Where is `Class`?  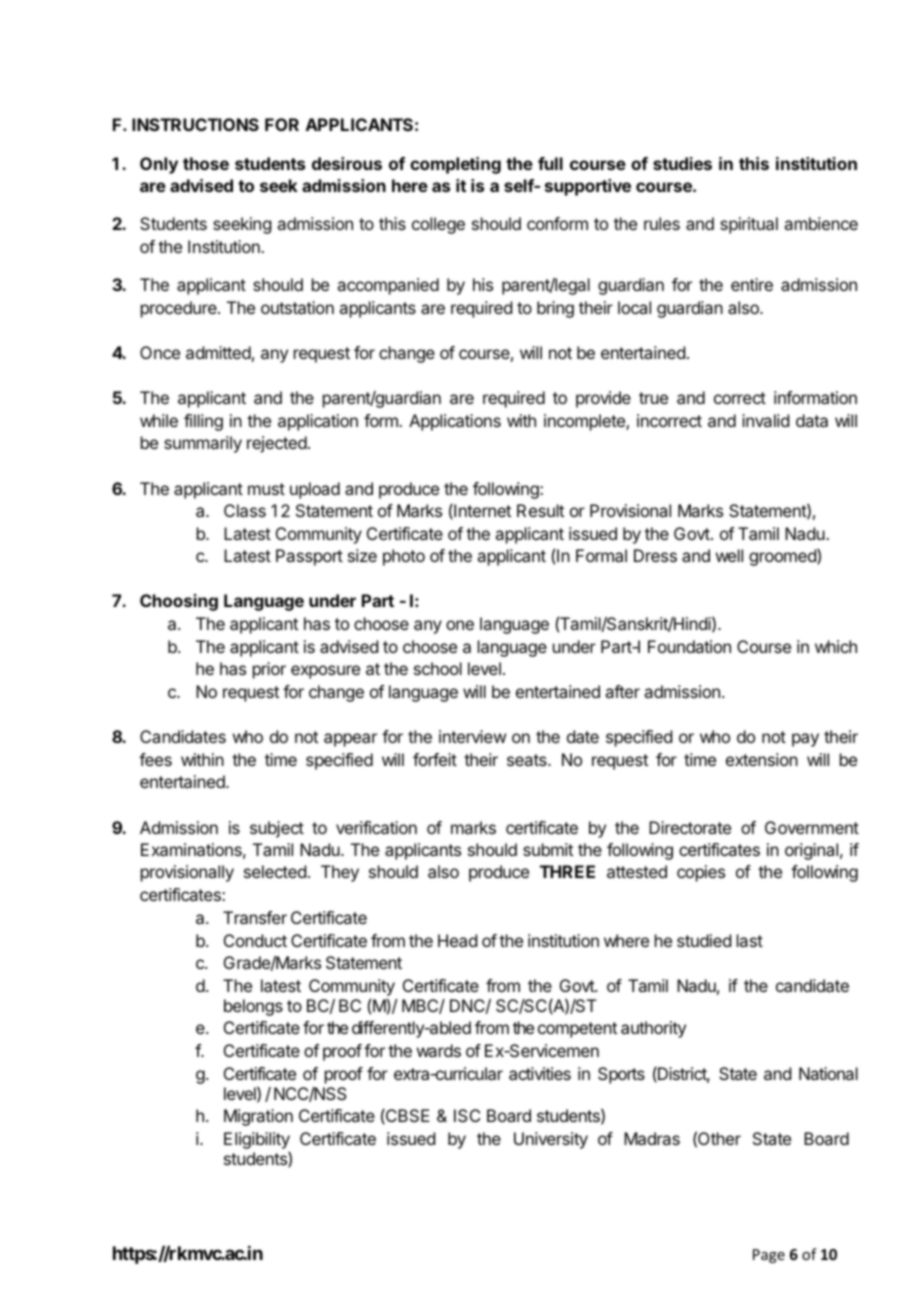
Class is located at coordinates (245, 510).
